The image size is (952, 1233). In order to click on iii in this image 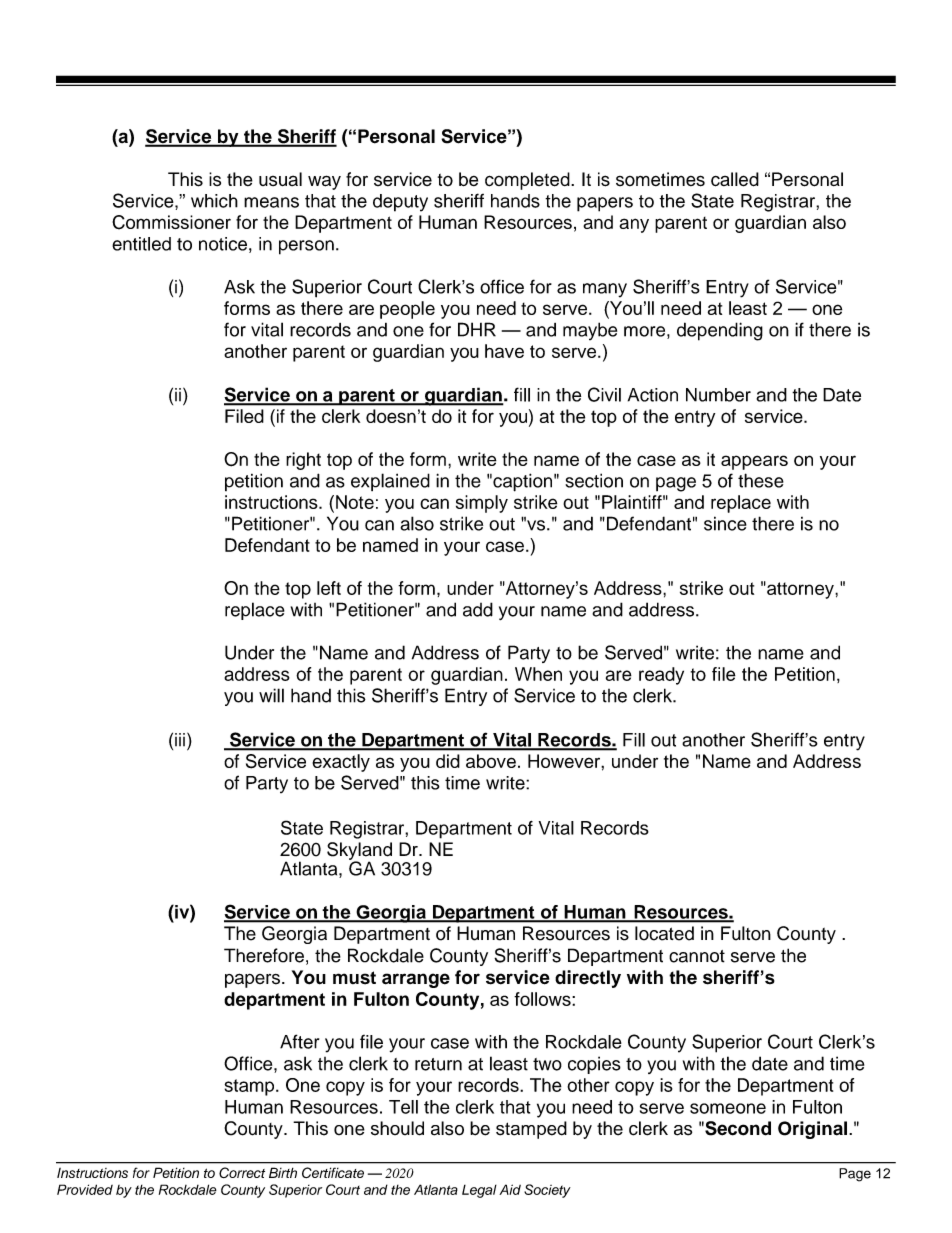, I will do `click(180, 739)`.
